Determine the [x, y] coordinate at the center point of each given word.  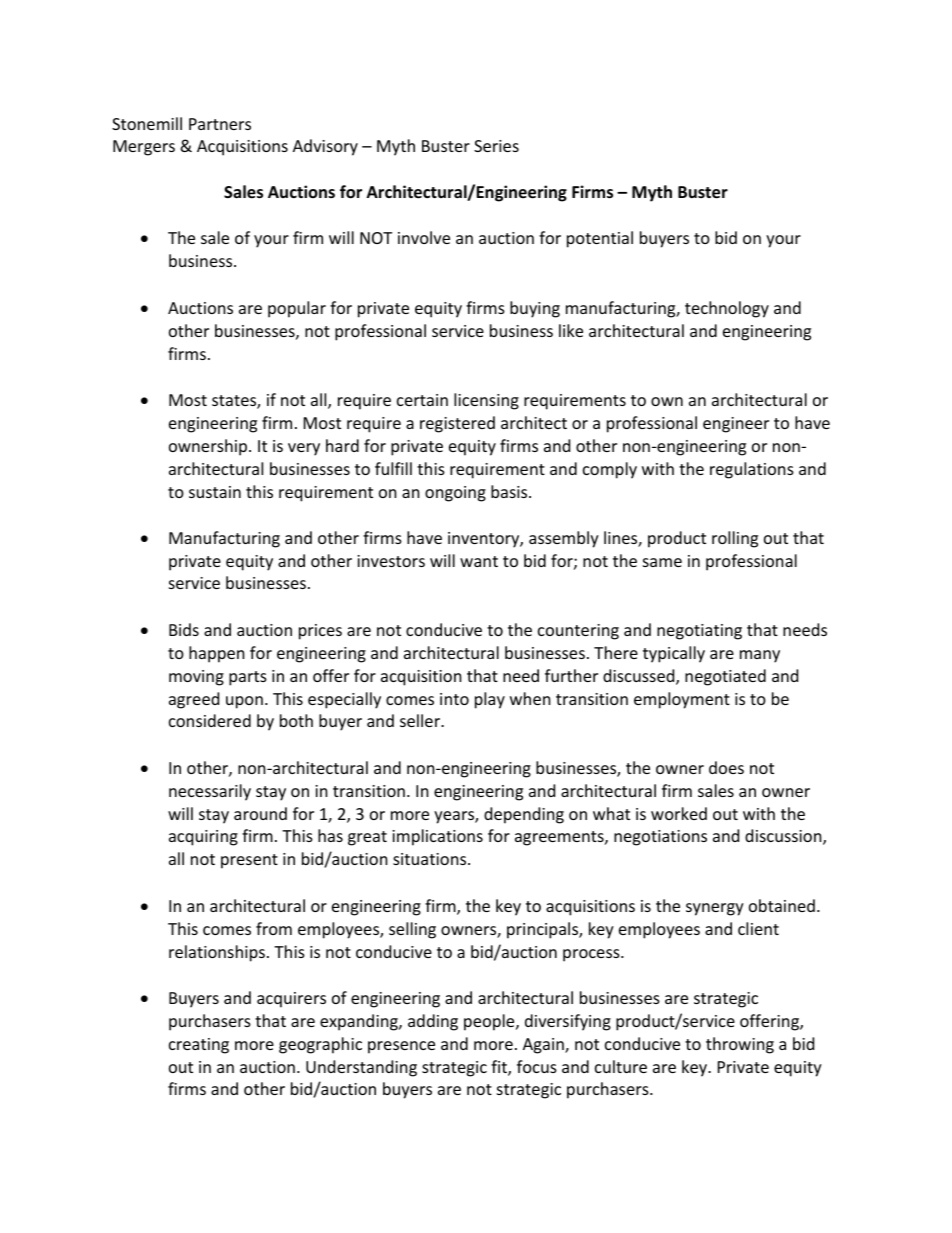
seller [421, 720]
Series [496, 146]
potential [600, 239]
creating [199, 1046]
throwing [740, 1045]
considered [210, 720]
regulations [752, 470]
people [490, 1022]
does [726, 767]
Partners [220, 124]
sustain [215, 492]
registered [457, 424]
